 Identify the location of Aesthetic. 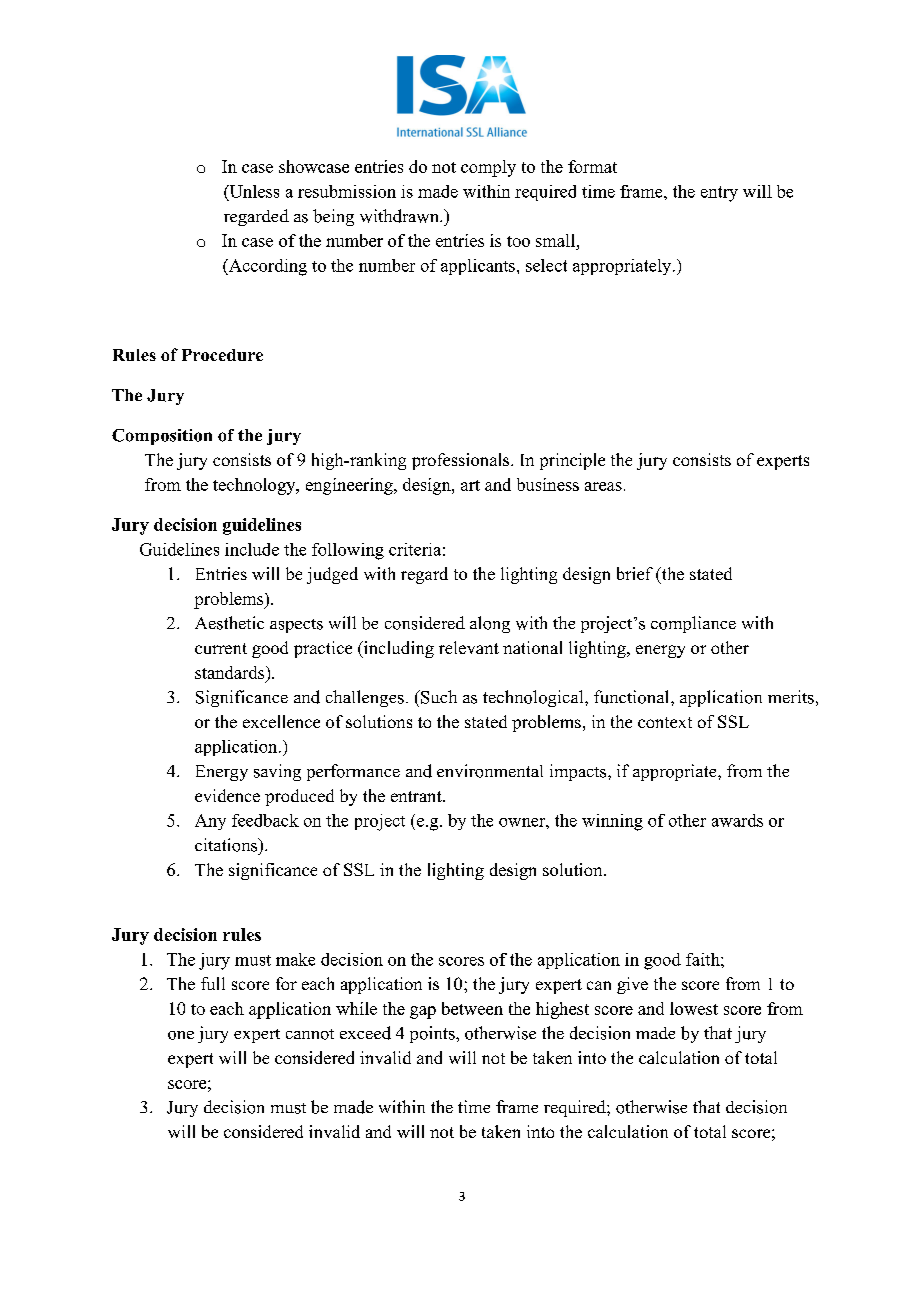
(229, 623).
